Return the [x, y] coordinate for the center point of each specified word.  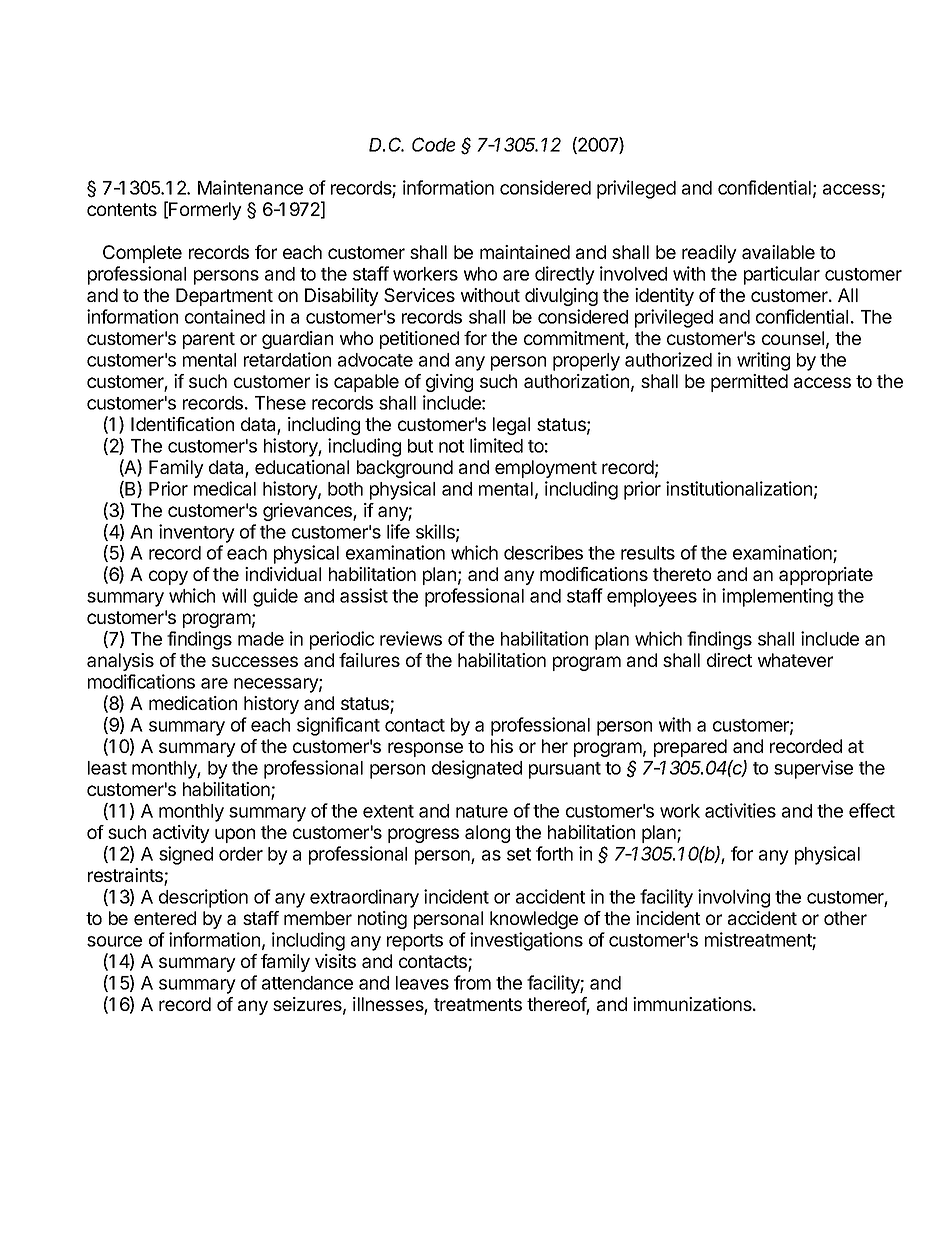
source [114, 941]
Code [433, 144]
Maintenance [250, 187]
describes [543, 552]
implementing [777, 597]
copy [168, 577]
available [778, 252]
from [472, 982]
